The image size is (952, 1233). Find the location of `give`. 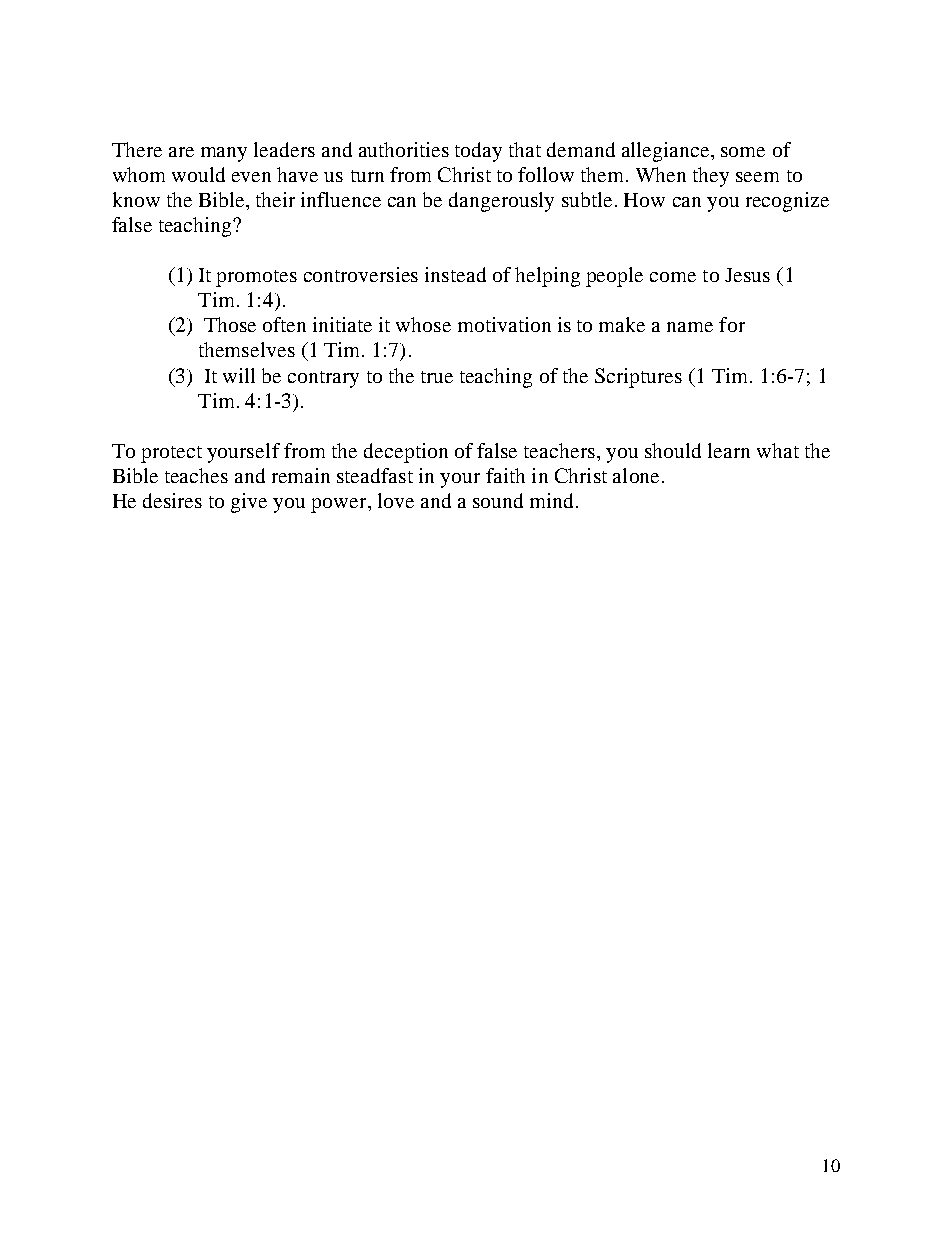

give is located at coordinates (249, 503).
